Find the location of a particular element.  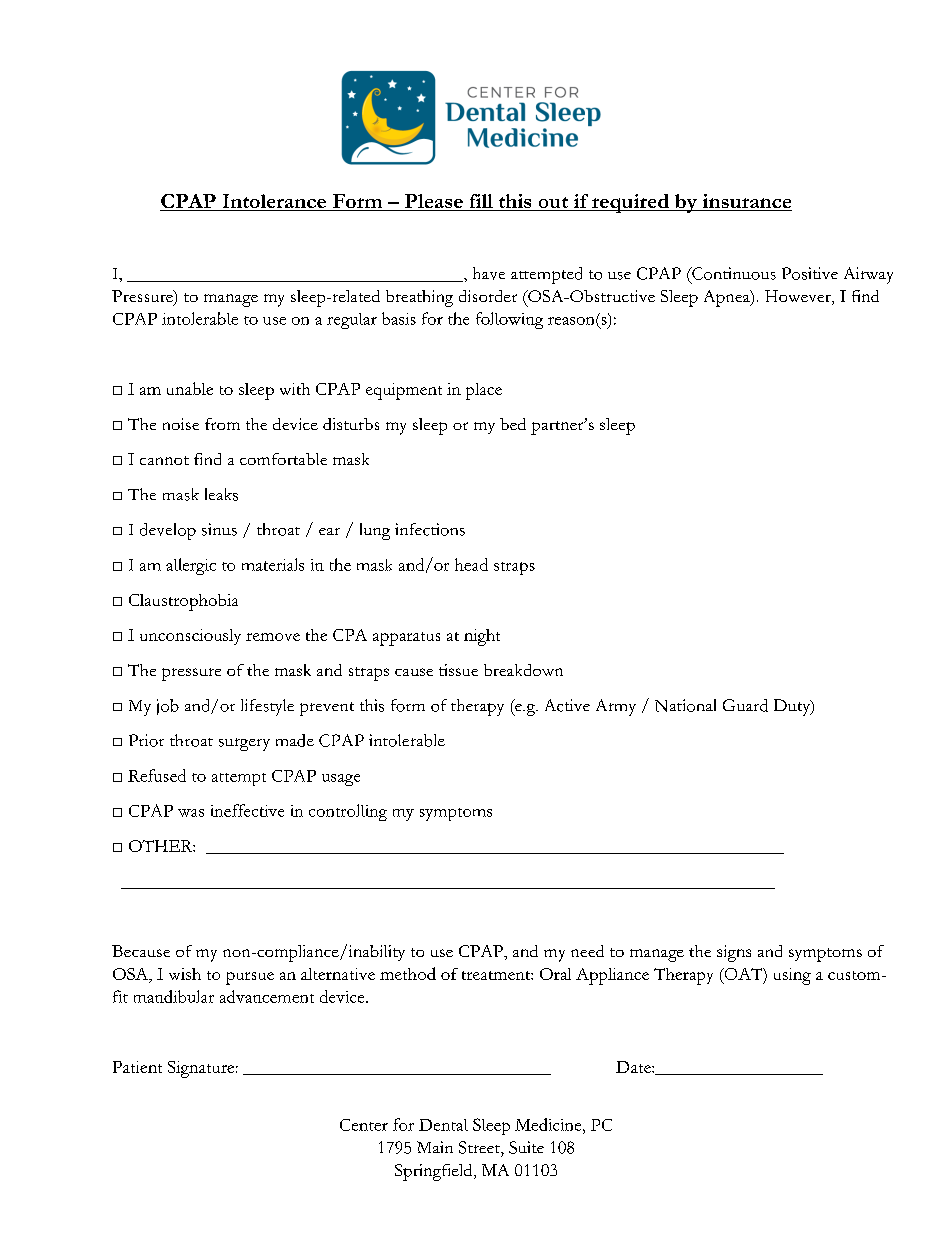

Intolerance is located at coordinates (274, 202).
